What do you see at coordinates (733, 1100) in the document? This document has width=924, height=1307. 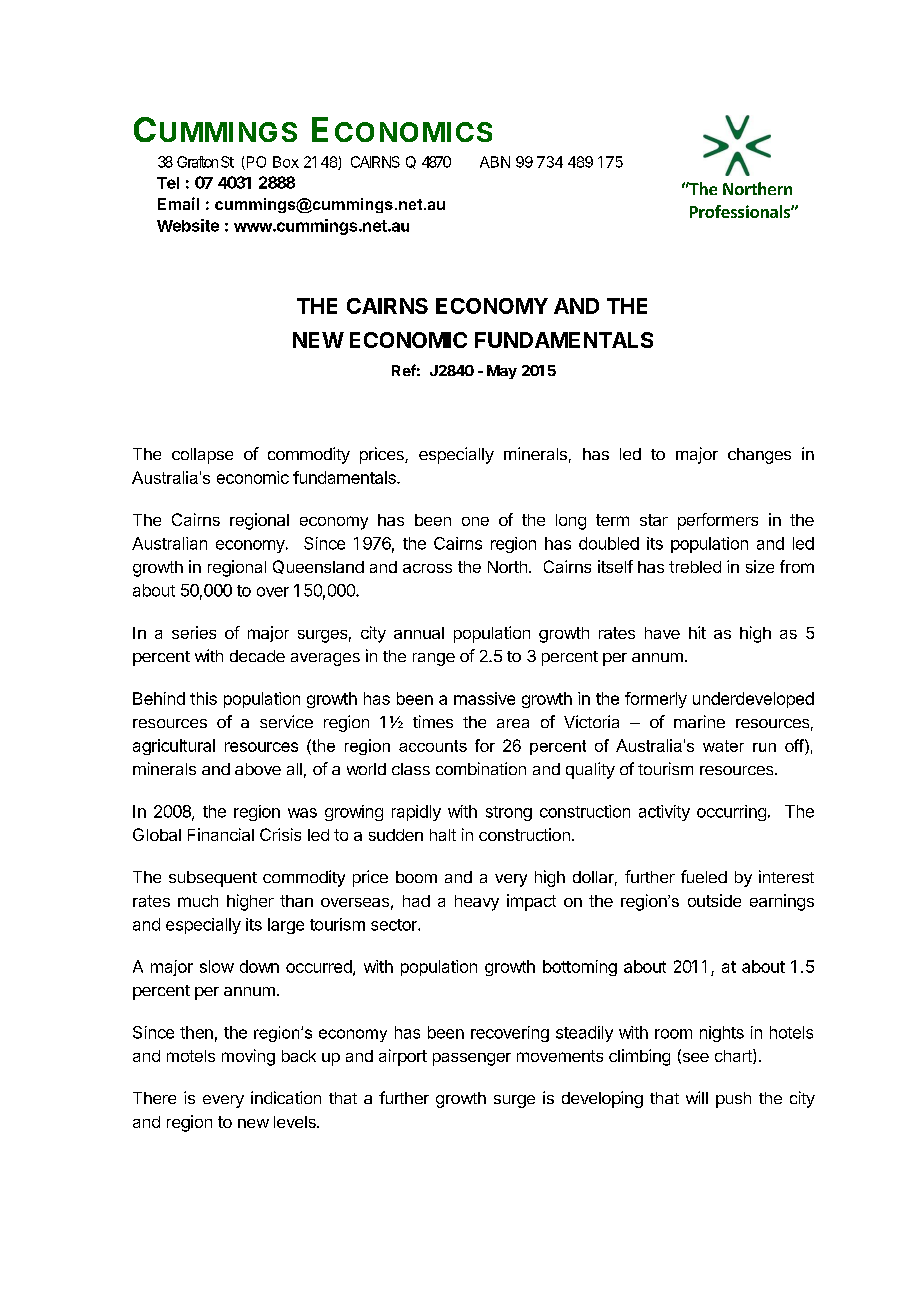 I see `push` at bounding box center [733, 1100].
